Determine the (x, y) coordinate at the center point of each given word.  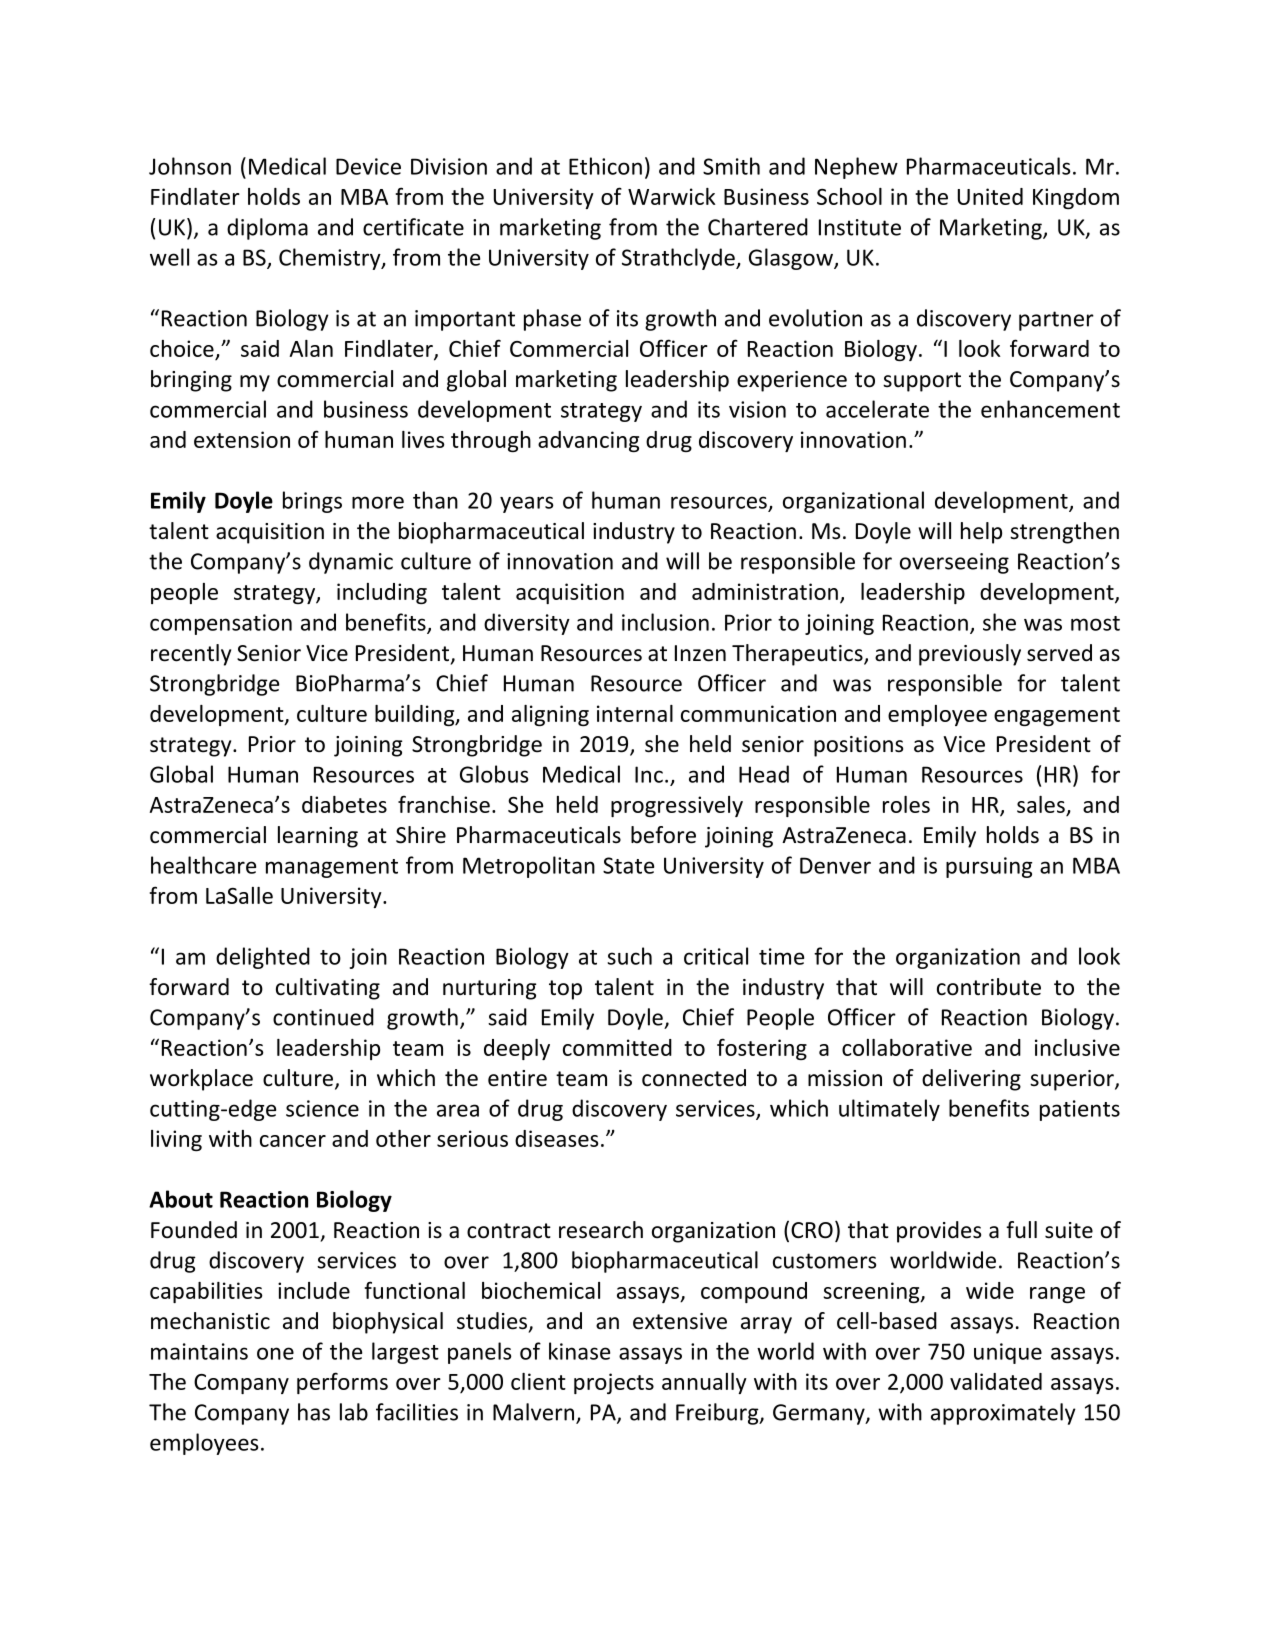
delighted (263, 958)
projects (614, 1383)
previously (970, 655)
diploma (267, 229)
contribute (989, 987)
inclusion (665, 622)
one (275, 1353)
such (629, 956)
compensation (221, 624)
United (990, 196)
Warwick (672, 196)
